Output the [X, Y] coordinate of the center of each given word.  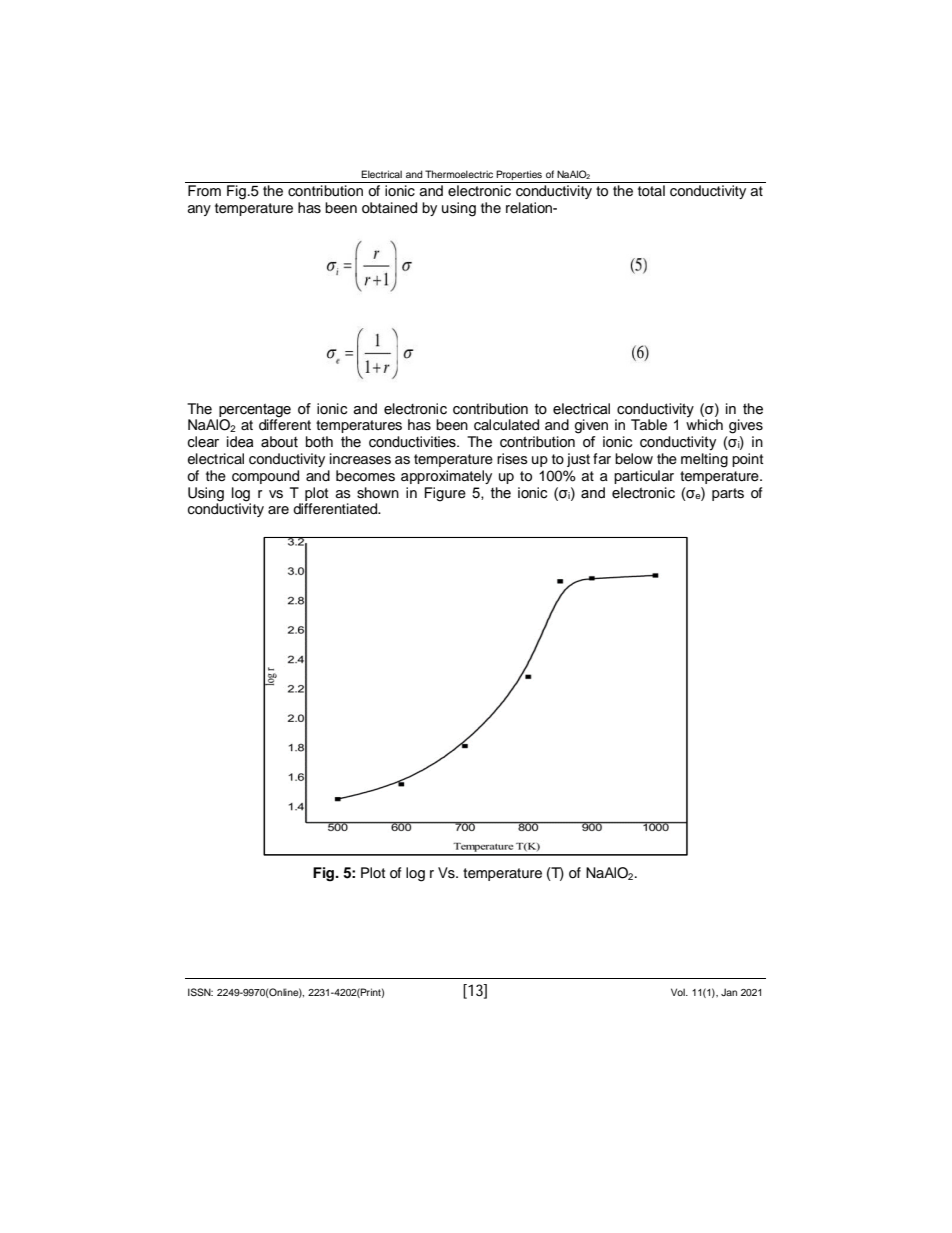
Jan [729, 992]
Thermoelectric [459, 174]
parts [728, 494]
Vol [679, 992]
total [651, 190]
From [204, 190]
